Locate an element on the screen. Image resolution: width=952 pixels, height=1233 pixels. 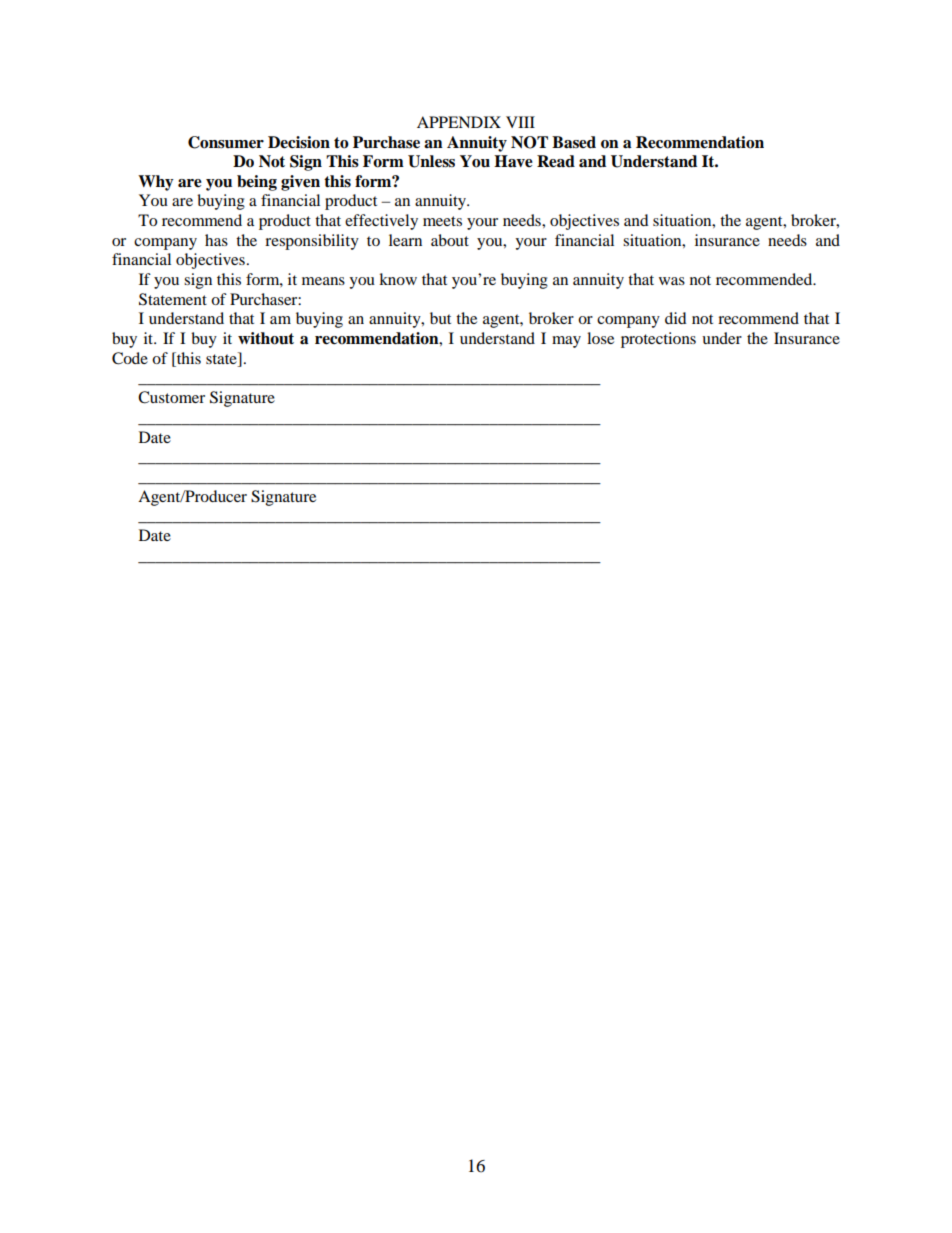
without is located at coordinates (266, 338).
